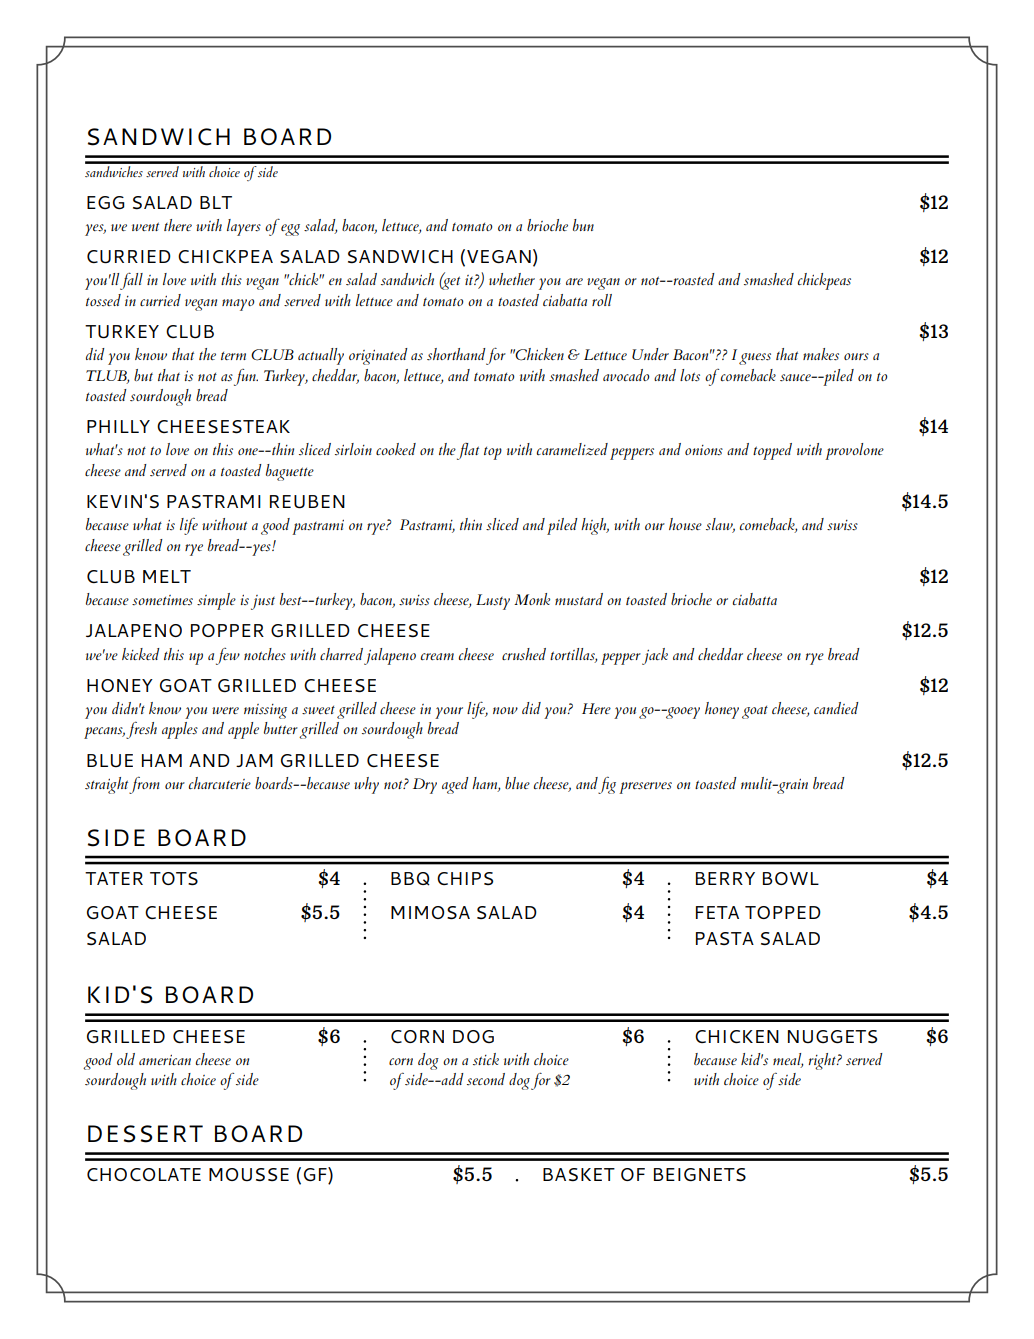 The width and height of the screenshot is (1034, 1339). What do you see at coordinates (144, 1174) in the screenshot?
I see `CHOCOLATE` at bounding box center [144, 1174].
